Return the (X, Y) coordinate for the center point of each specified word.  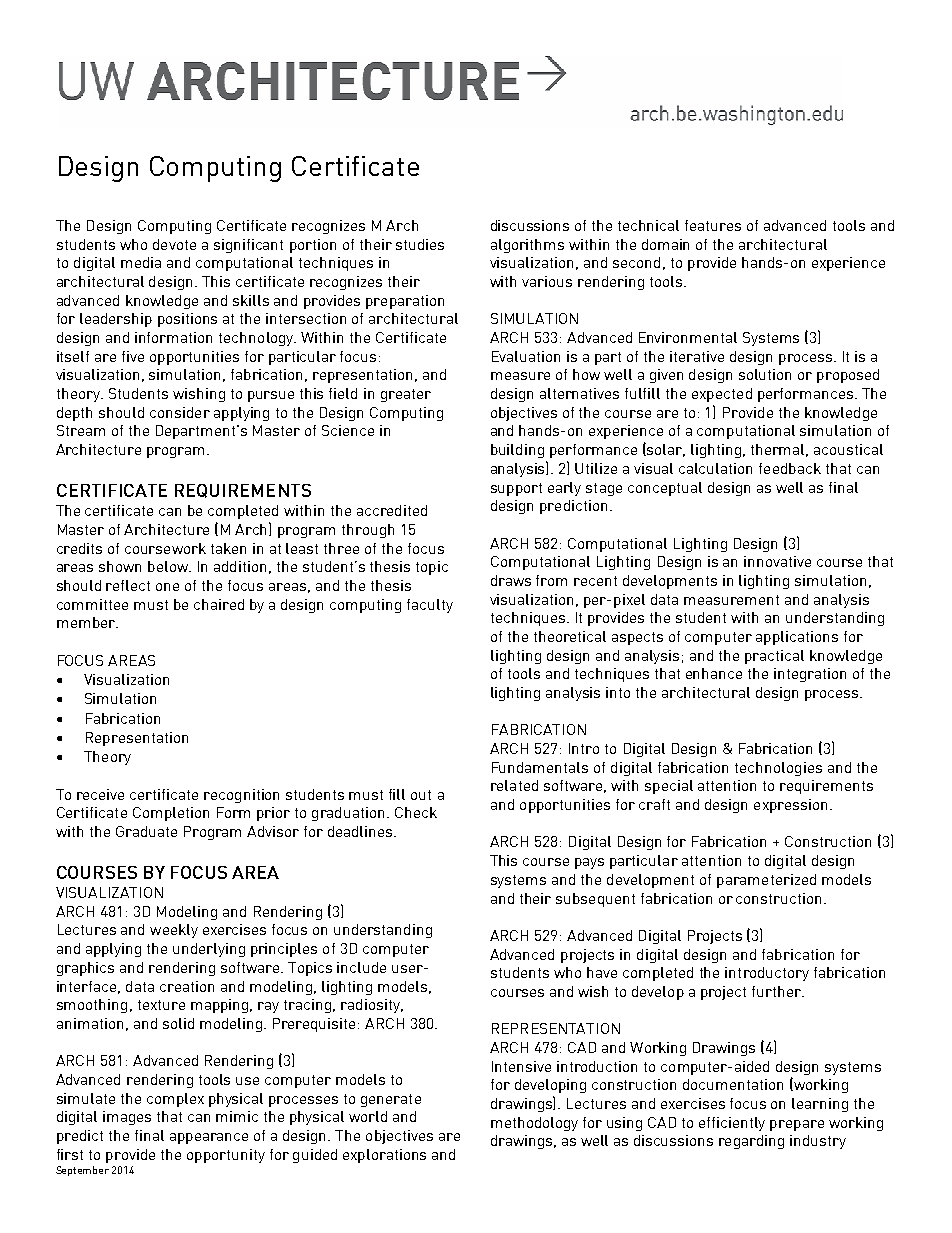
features (713, 225)
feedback (790, 468)
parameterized (766, 881)
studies (420, 244)
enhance (714, 673)
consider (180, 412)
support (516, 489)
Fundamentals (540, 767)
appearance (209, 1138)
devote (174, 244)
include (361, 967)
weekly (174, 931)
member (87, 622)
